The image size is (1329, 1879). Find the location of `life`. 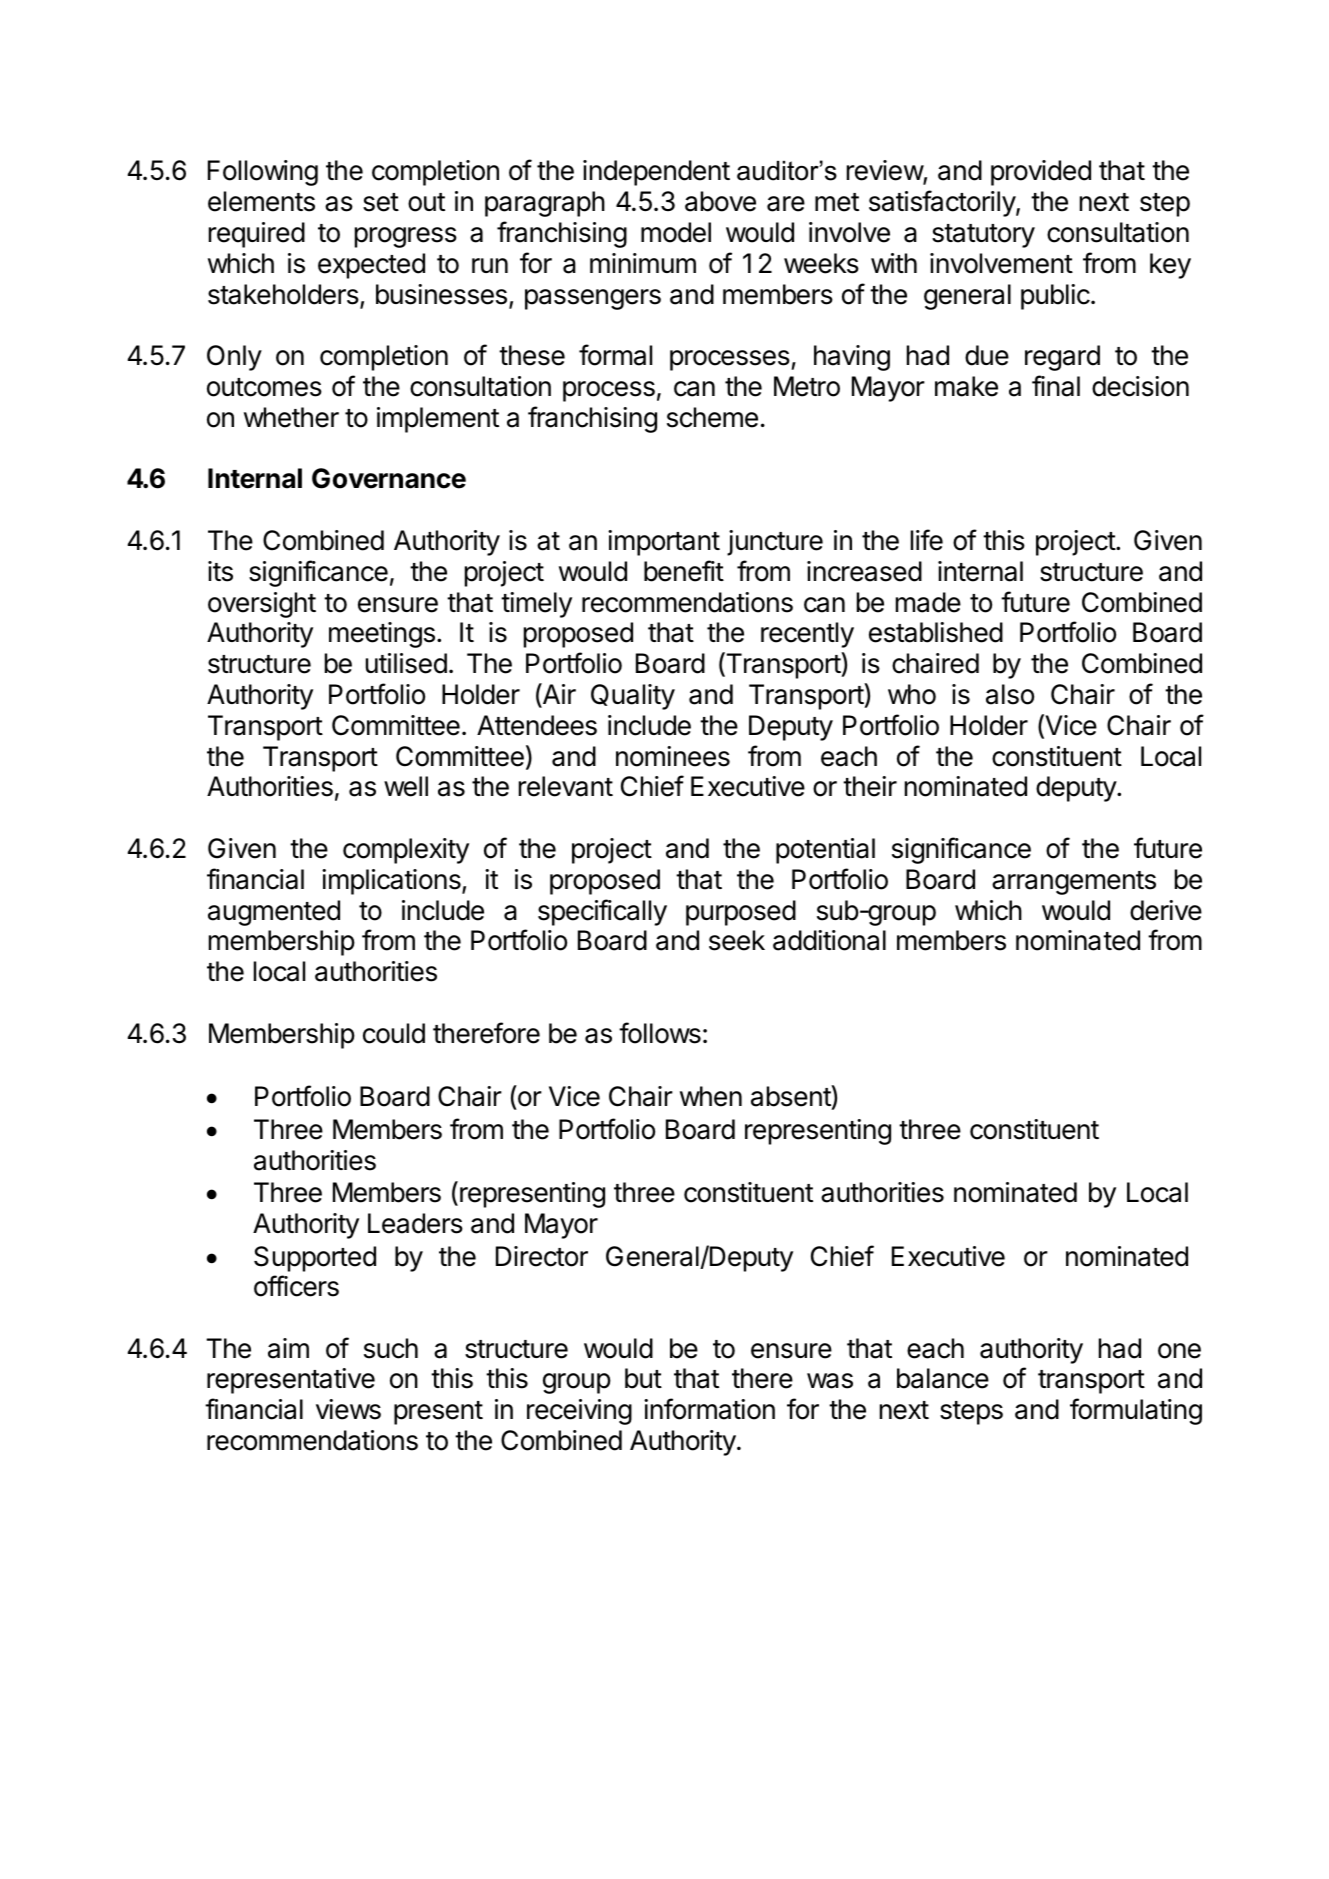

life is located at coordinates (927, 540).
